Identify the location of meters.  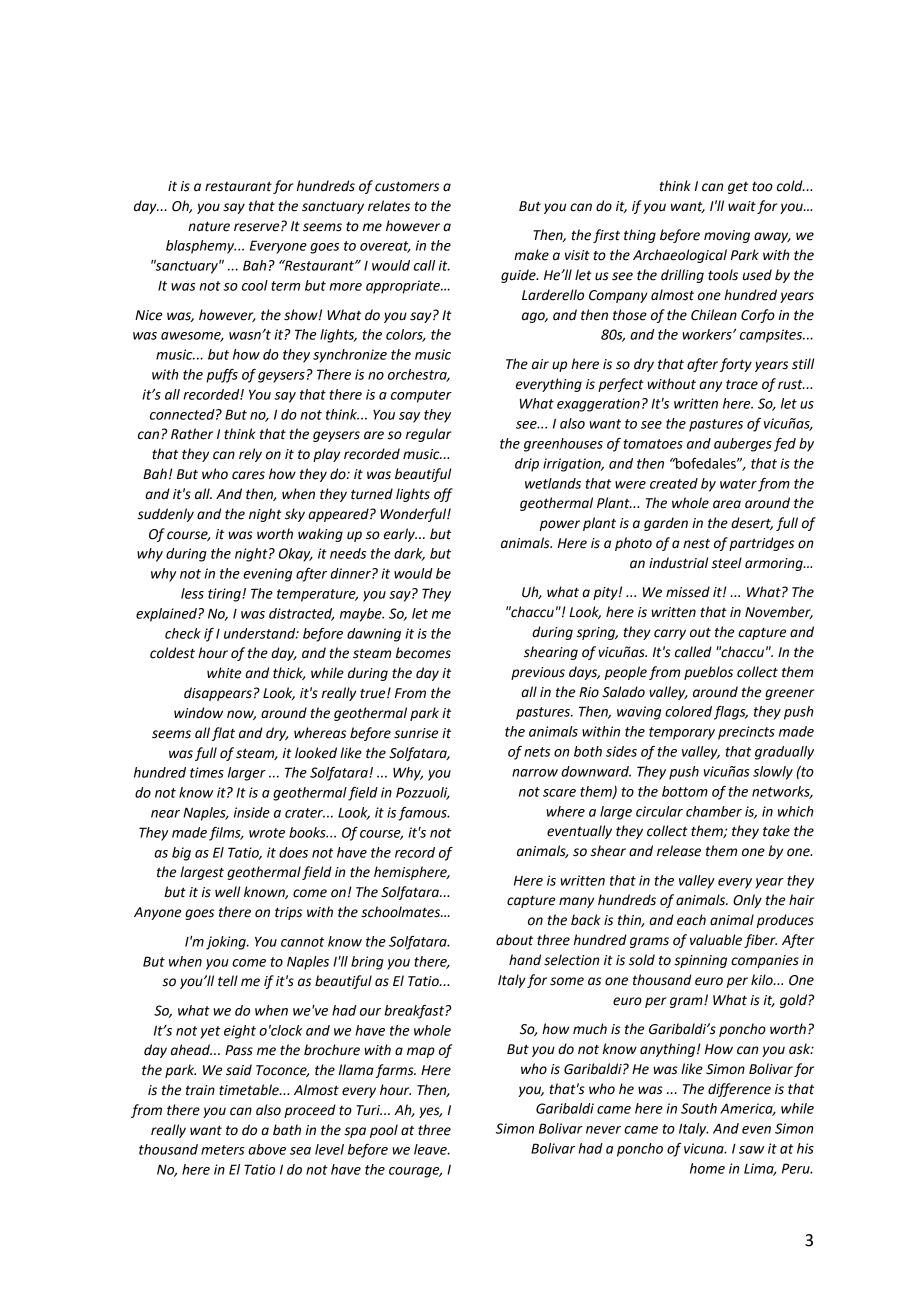
(223, 1150).
